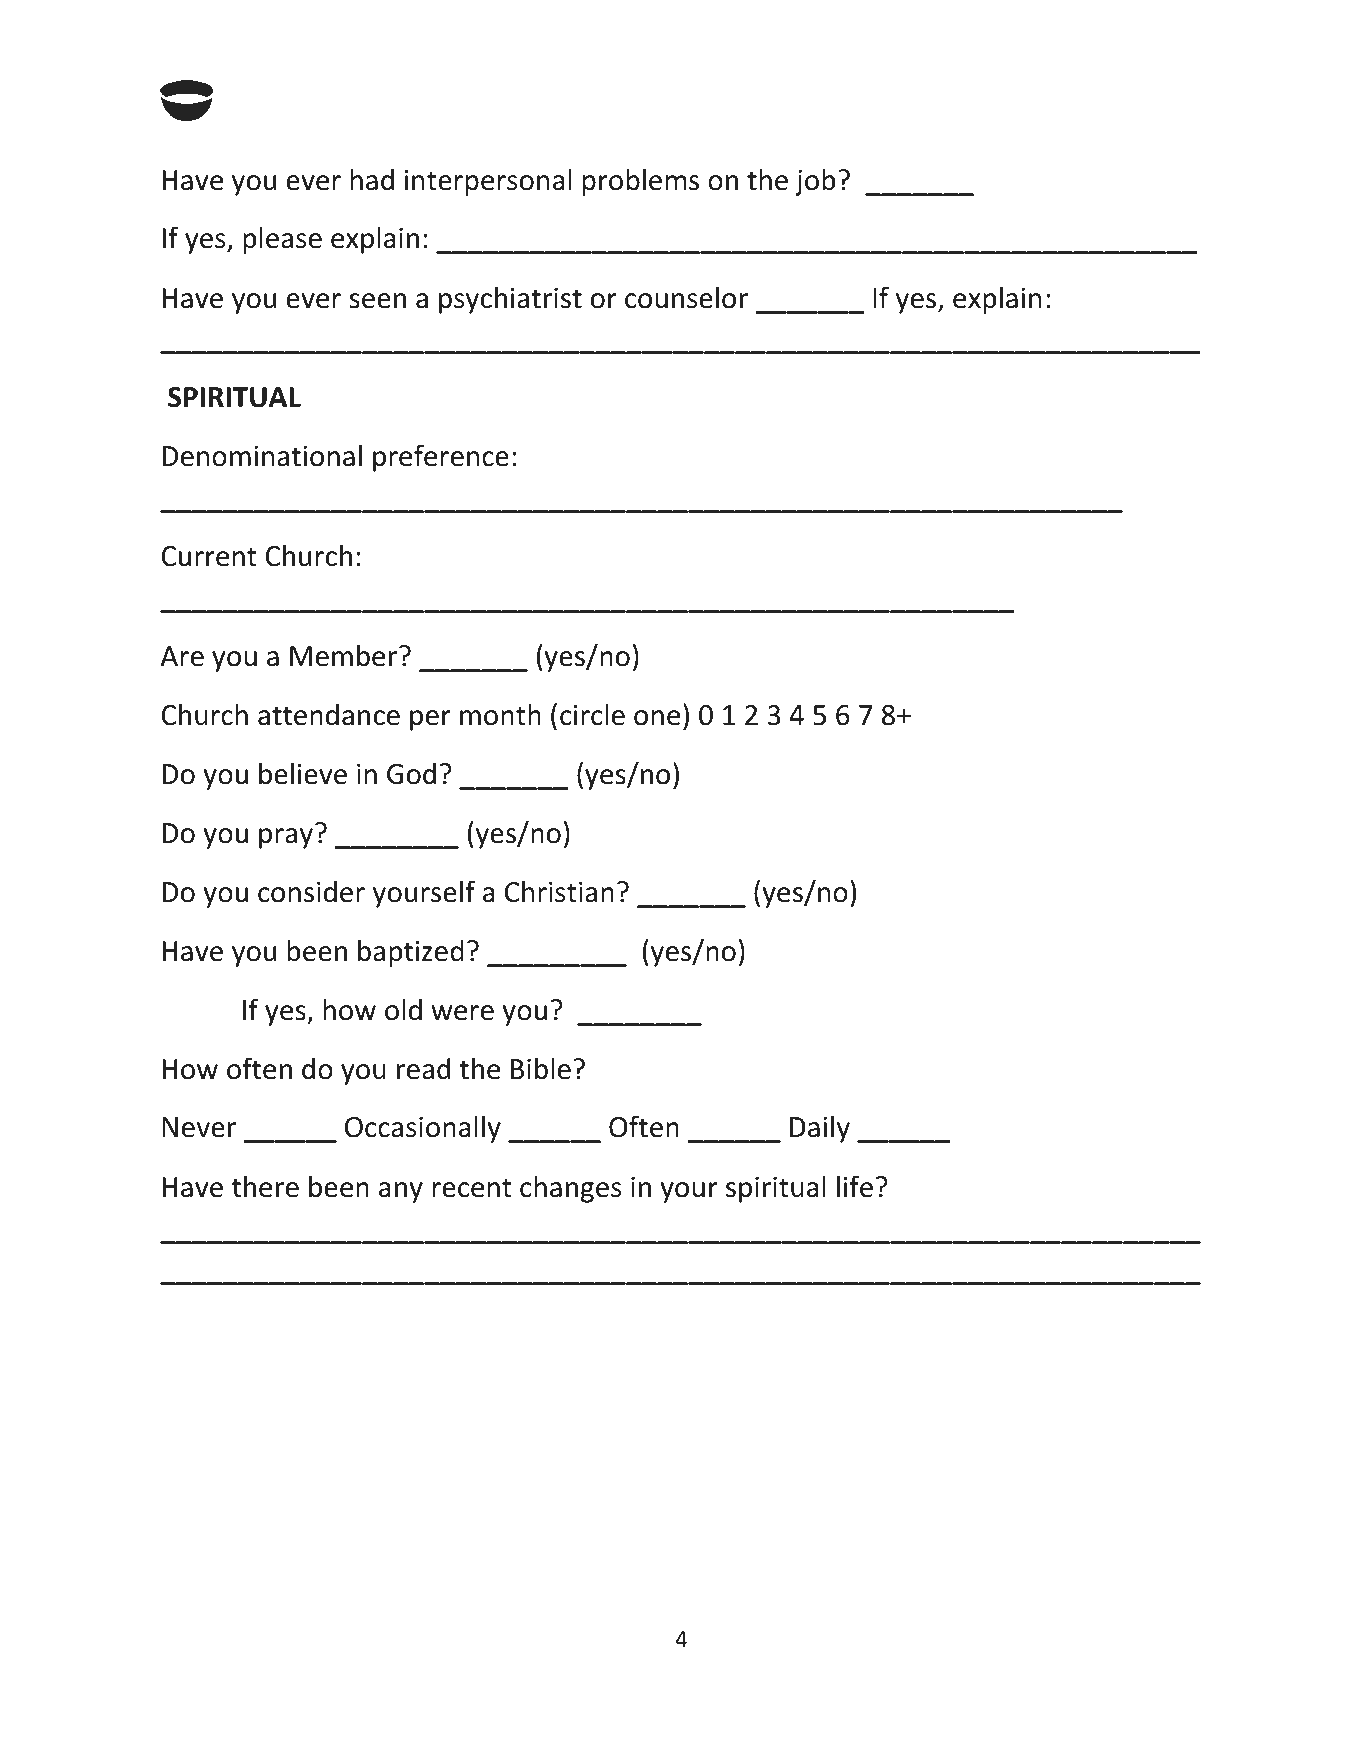  What do you see at coordinates (282, 240) in the image?
I see `please` at bounding box center [282, 240].
